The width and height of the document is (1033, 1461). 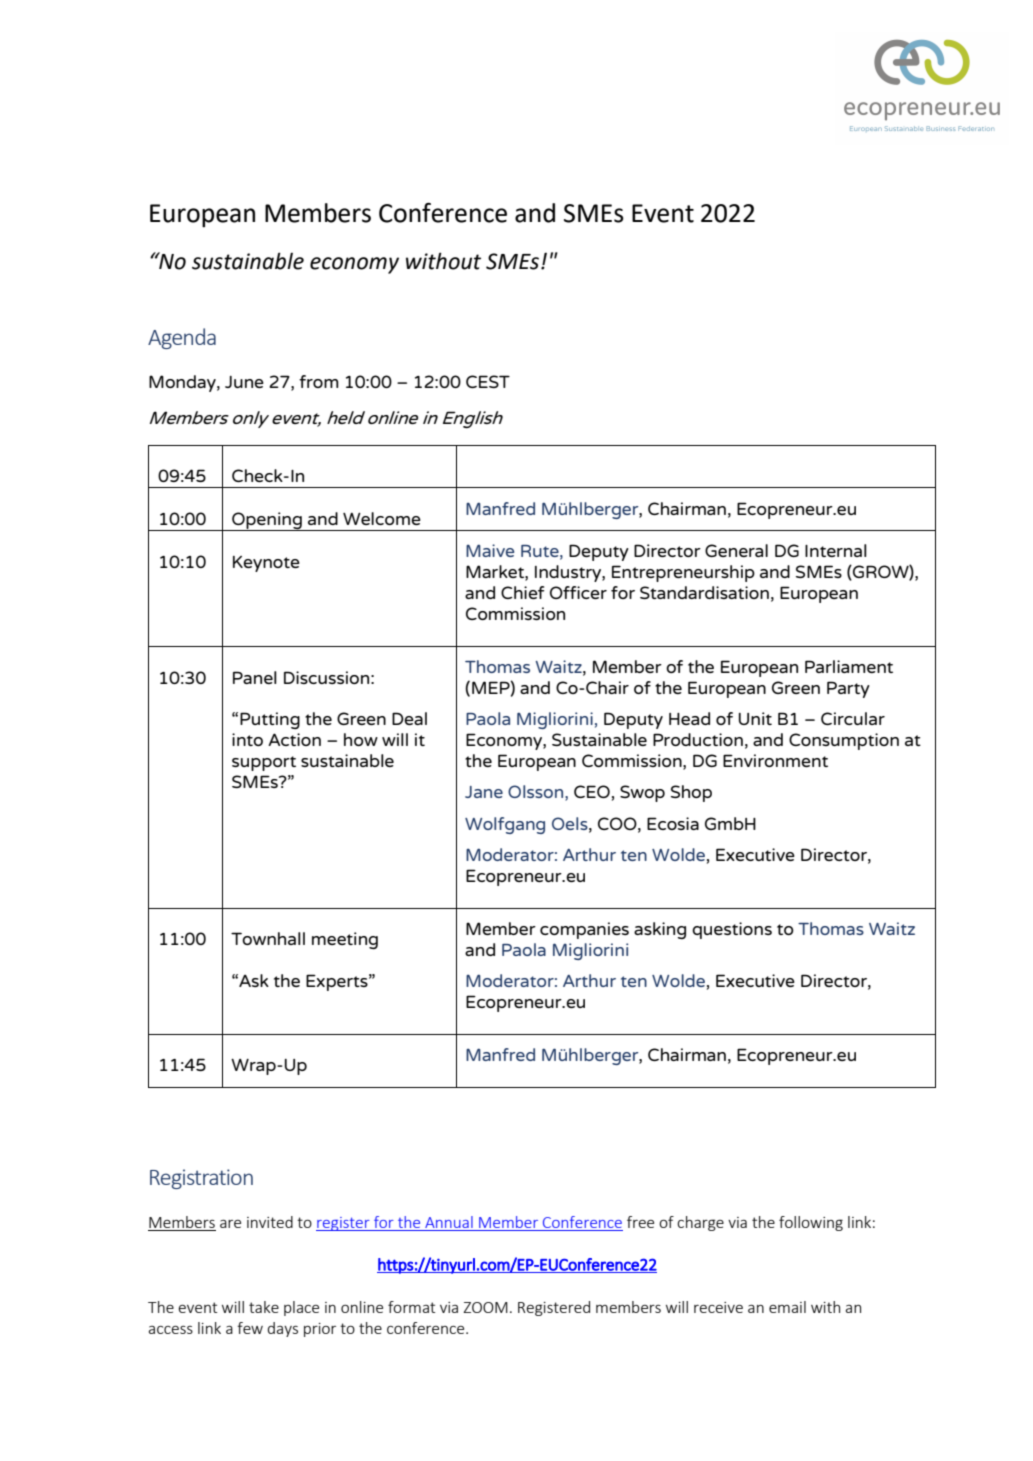 I want to click on Keynote, so click(x=266, y=564).
